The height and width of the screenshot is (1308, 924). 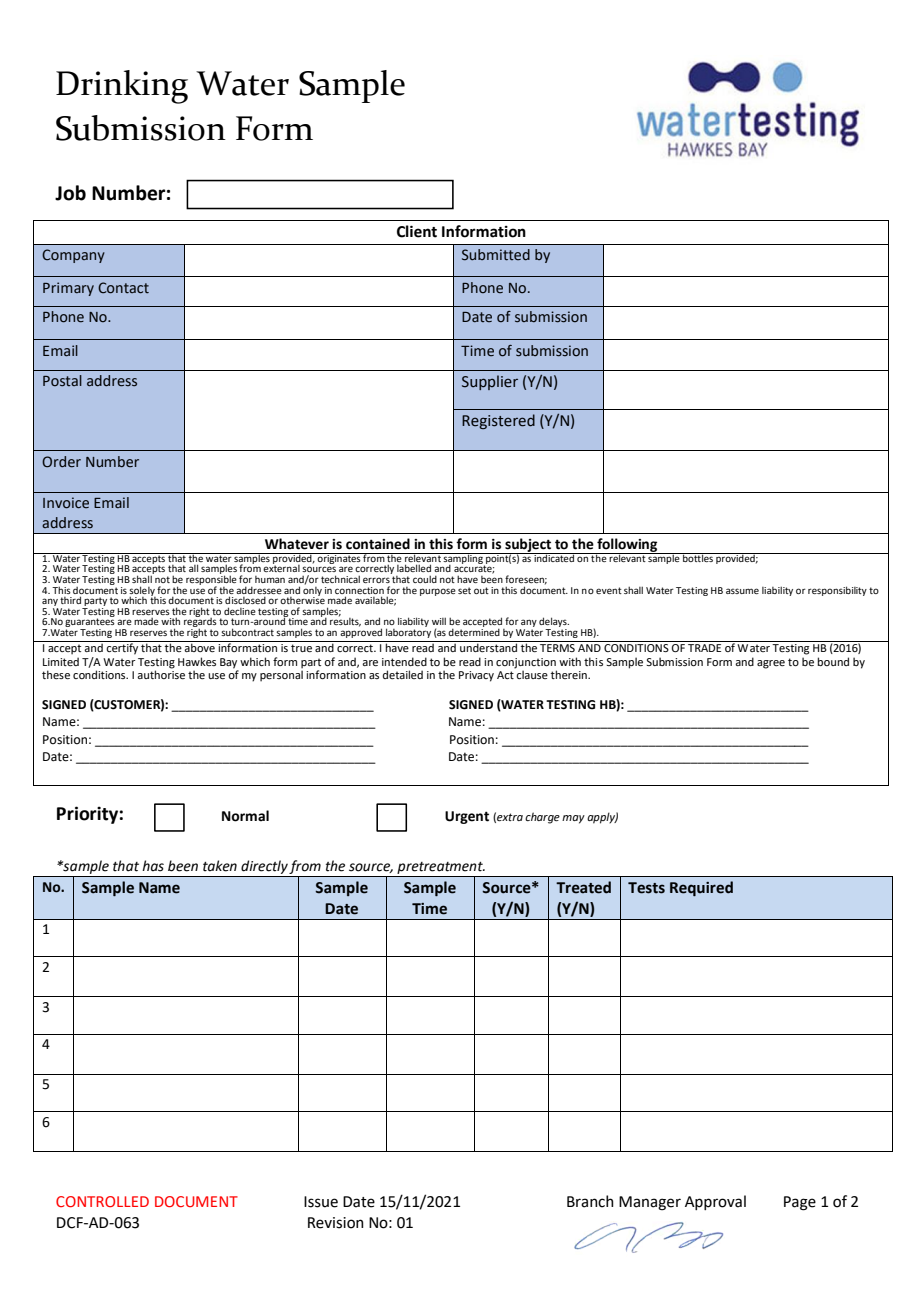 I want to click on Drinking, so click(x=122, y=87).
